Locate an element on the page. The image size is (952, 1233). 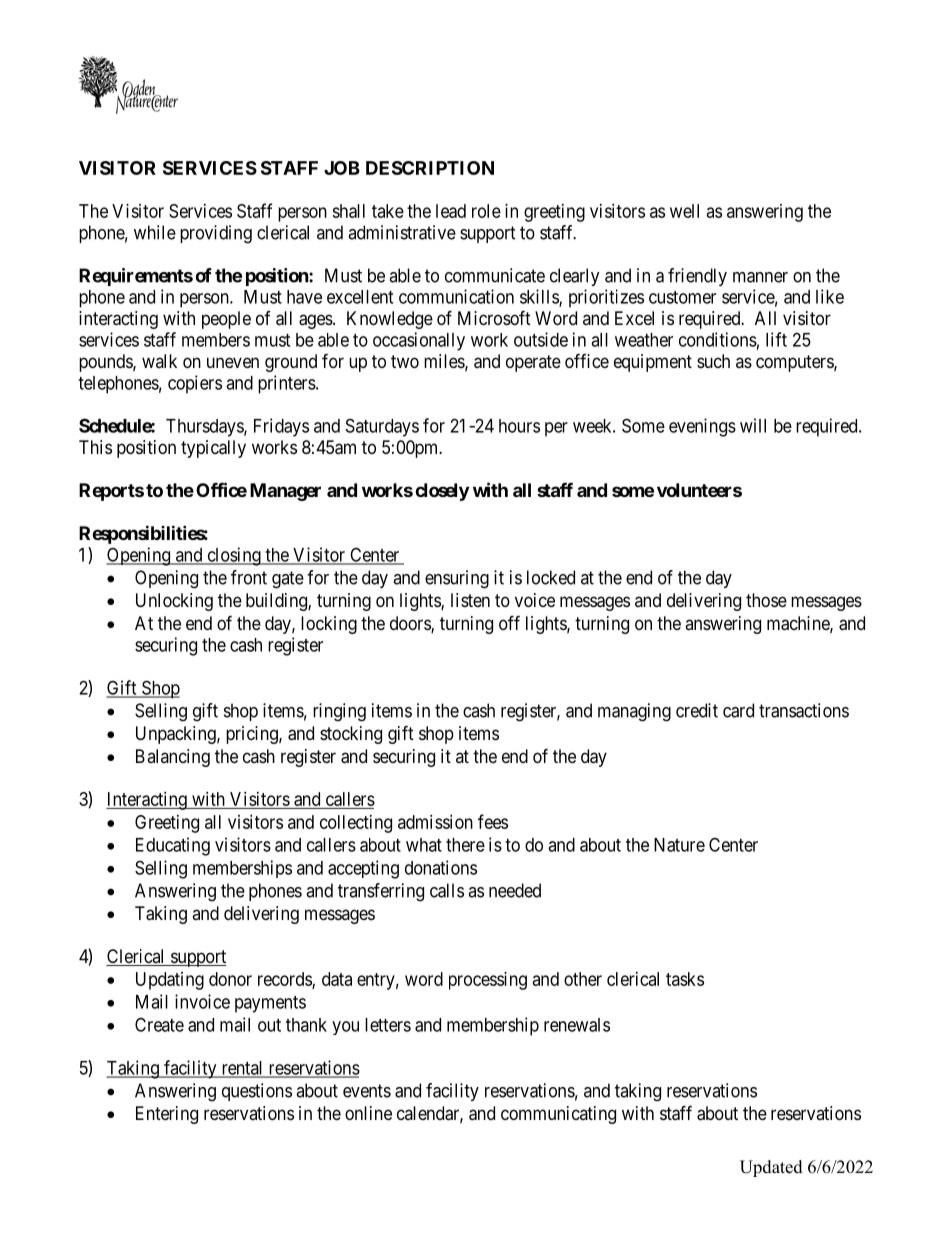
closely is located at coordinates (442, 492).
